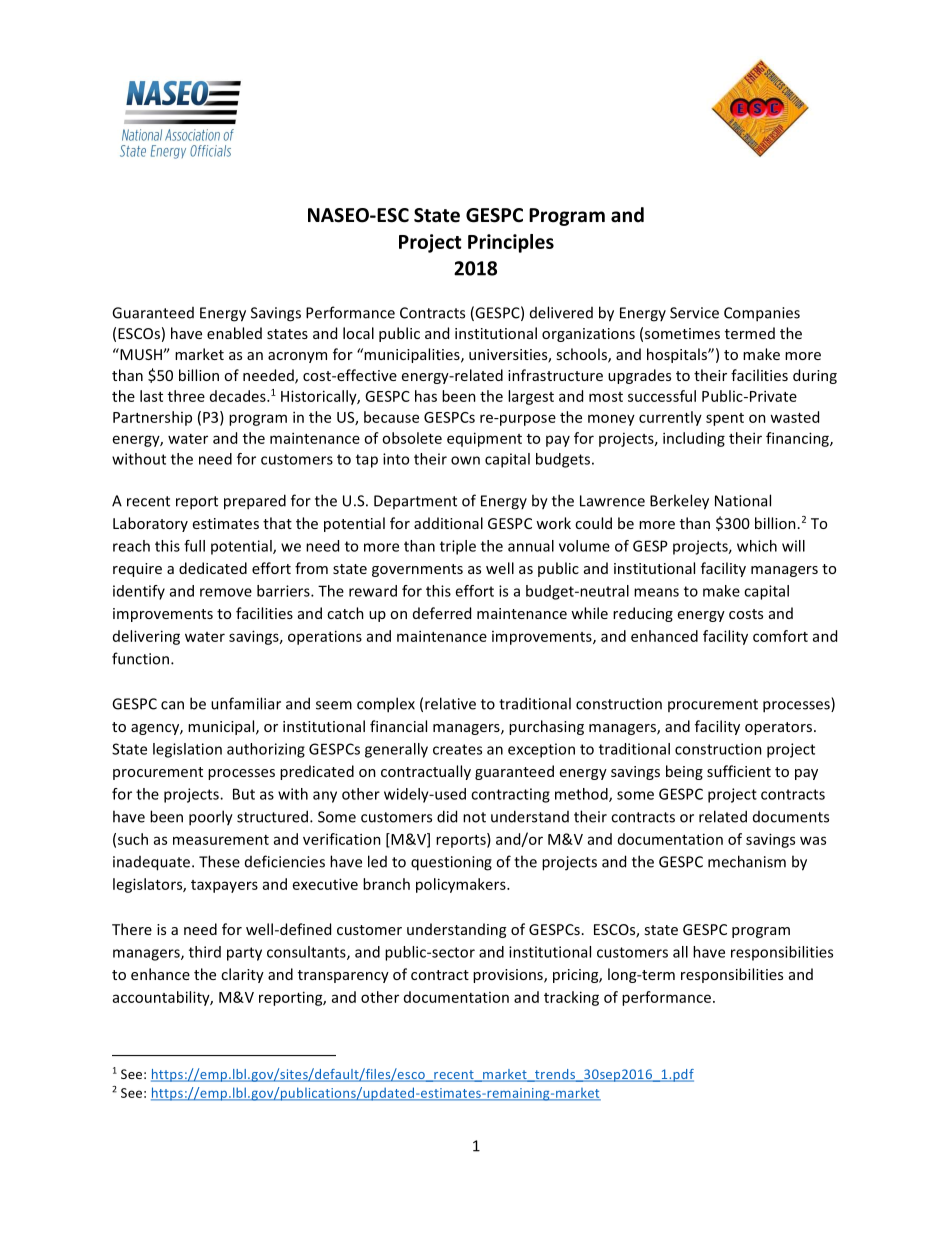 This document has width=952, height=1233. What do you see at coordinates (762, 314) in the document?
I see `Companies` at bounding box center [762, 314].
